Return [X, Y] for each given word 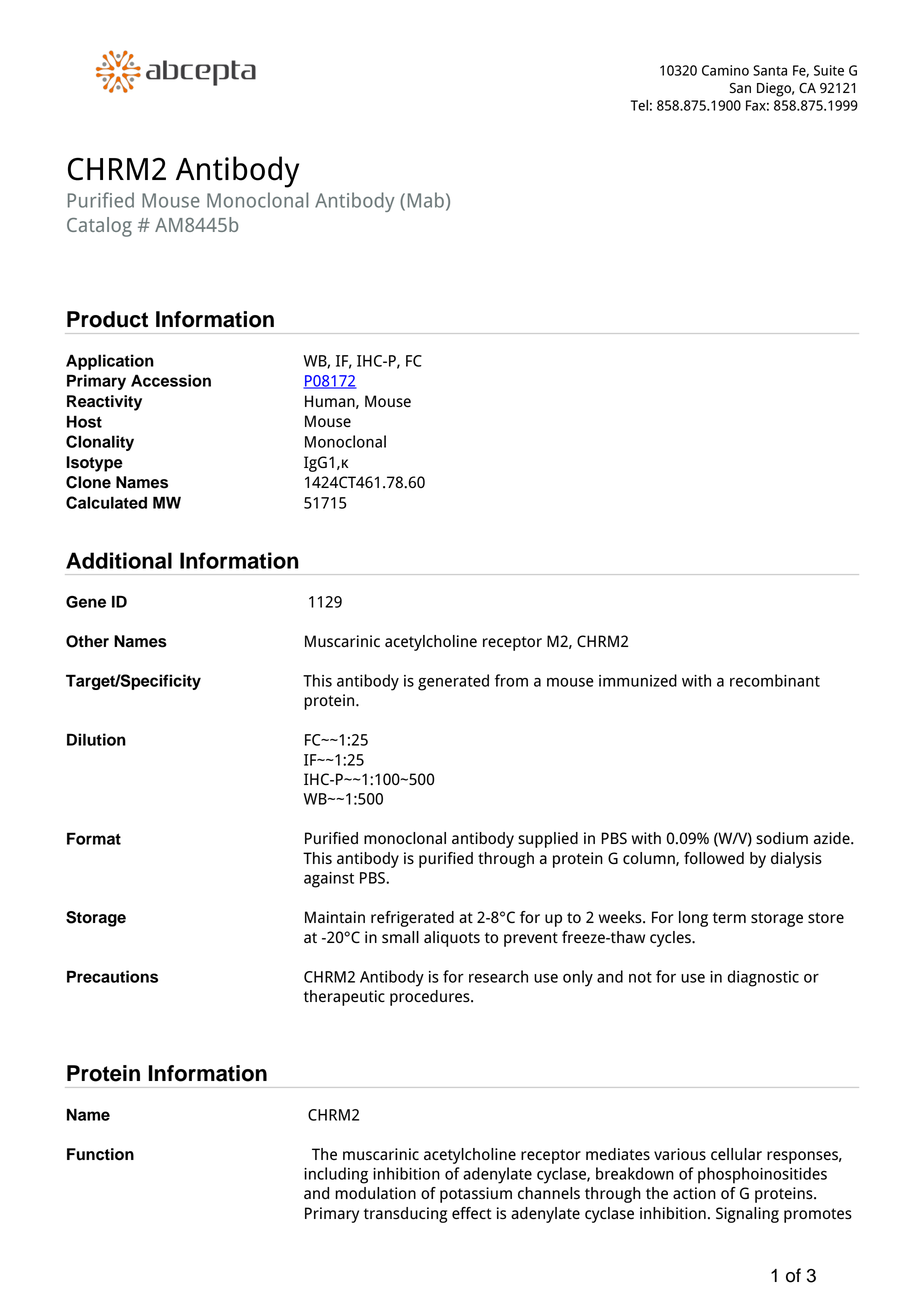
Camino [725, 70]
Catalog [99, 227]
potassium [476, 1195]
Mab [426, 200]
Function [100, 1154]
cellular [736, 1154]
